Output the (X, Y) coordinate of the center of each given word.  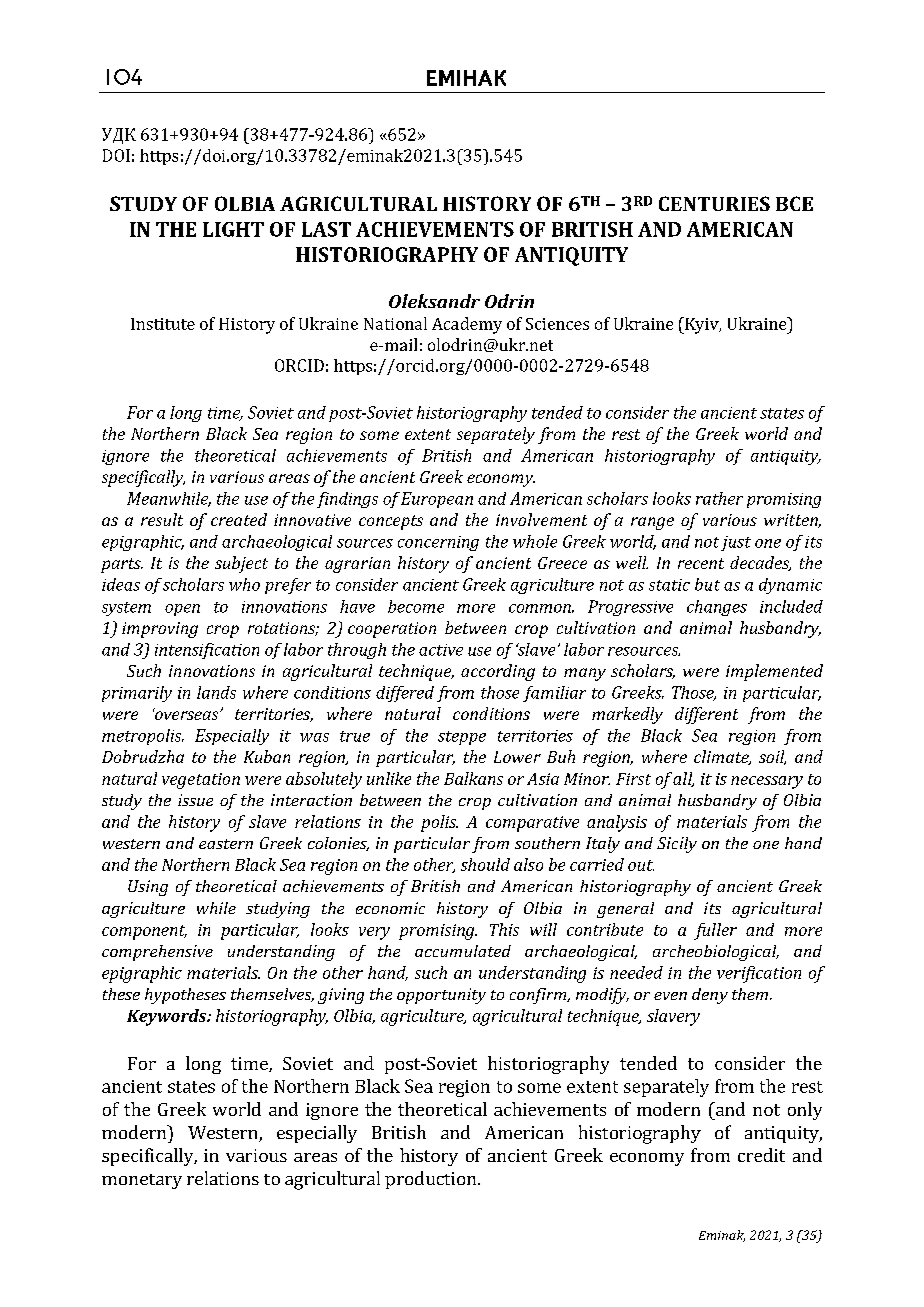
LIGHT (233, 229)
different (706, 715)
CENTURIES (714, 203)
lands (216, 692)
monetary (142, 1181)
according (498, 672)
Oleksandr (434, 301)
